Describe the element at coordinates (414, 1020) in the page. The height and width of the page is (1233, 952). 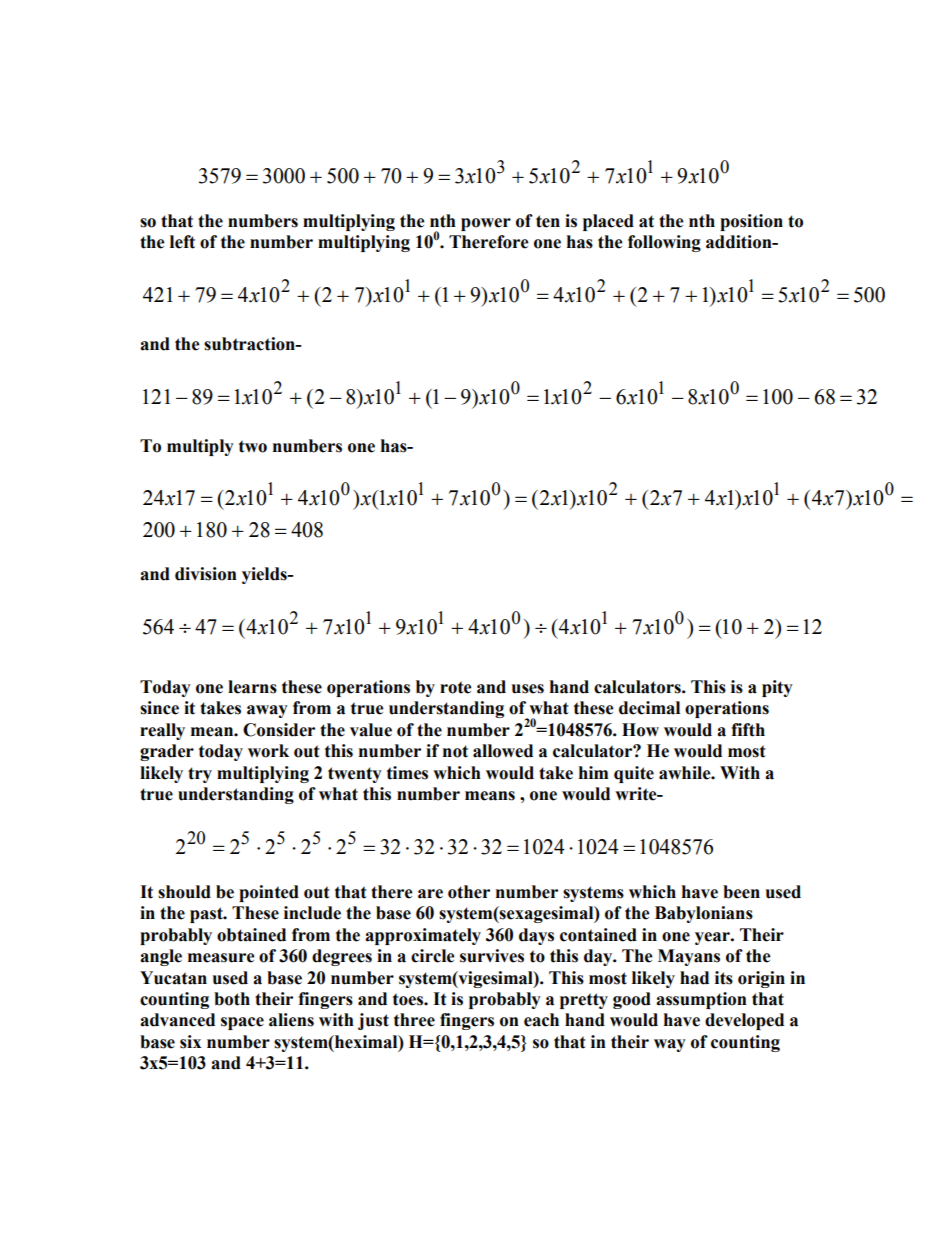
I see `three` at that location.
